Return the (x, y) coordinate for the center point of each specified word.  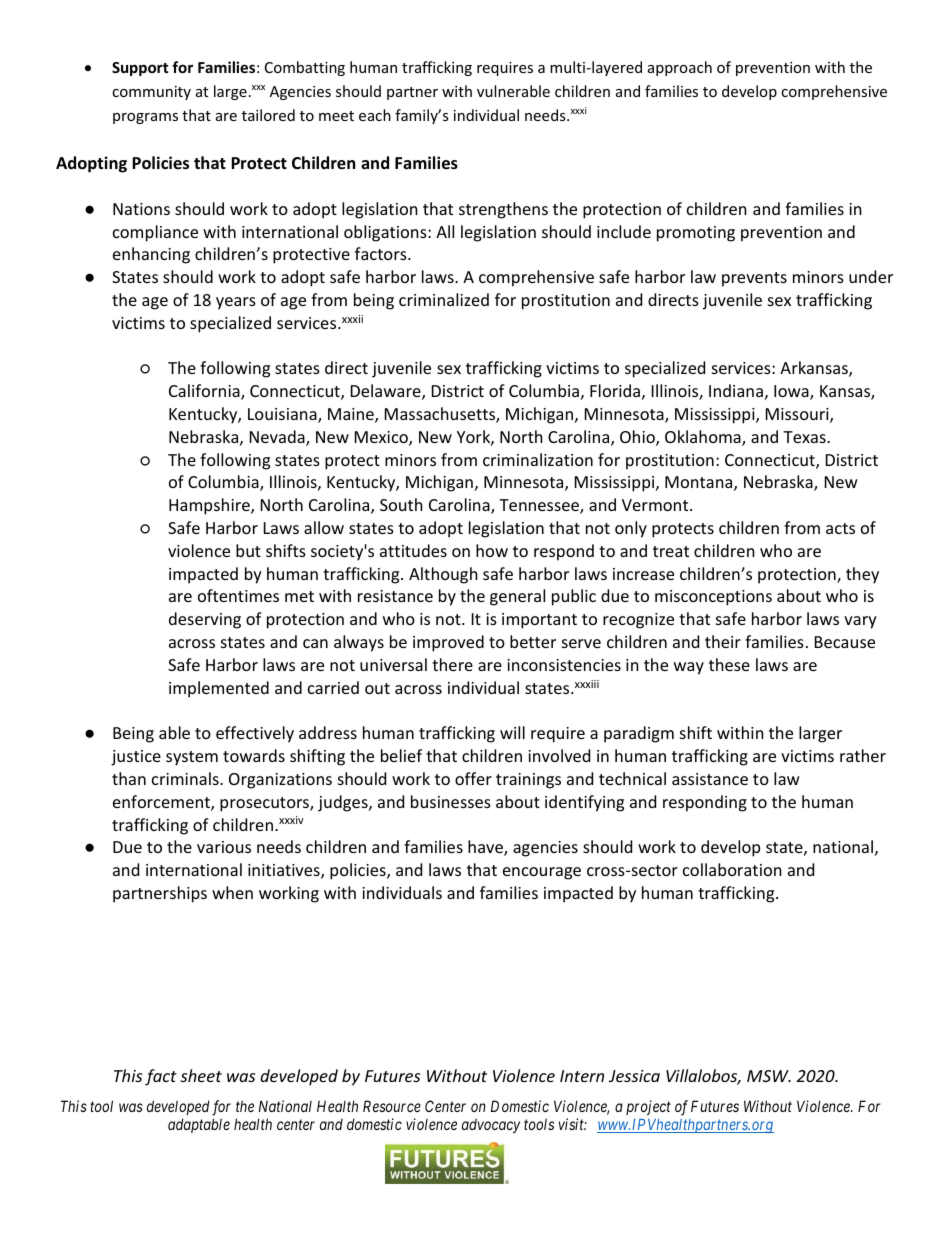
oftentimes (238, 595)
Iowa (792, 392)
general (517, 597)
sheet (201, 1075)
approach (680, 68)
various (224, 847)
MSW (769, 1076)
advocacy (491, 1125)
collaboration (732, 869)
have (486, 848)
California (205, 392)
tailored (268, 115)
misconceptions (713, 598)
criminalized (444, 299)
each (375, 115)
